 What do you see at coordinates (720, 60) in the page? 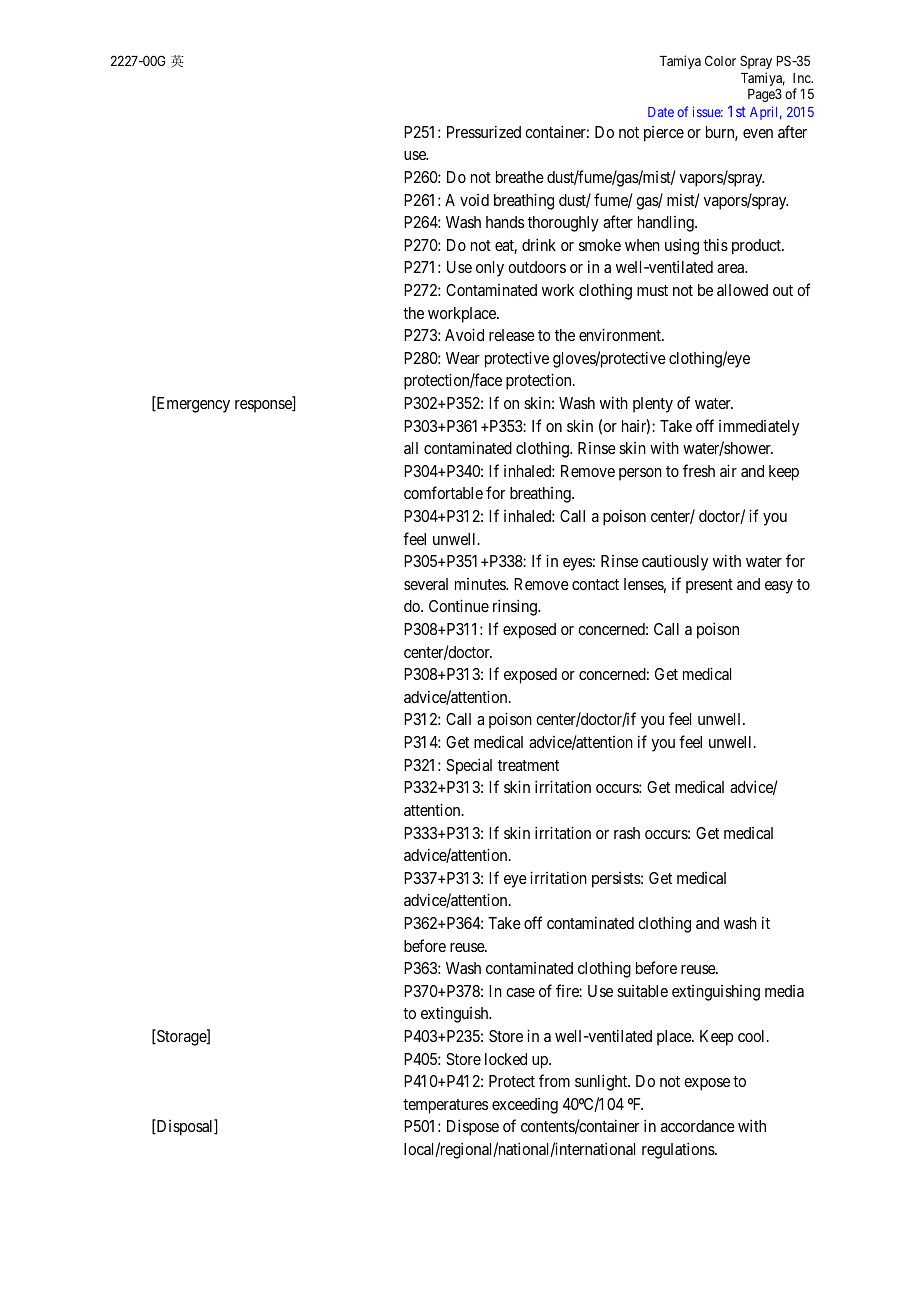
I see `Color` at bounding box center [720, 60].
